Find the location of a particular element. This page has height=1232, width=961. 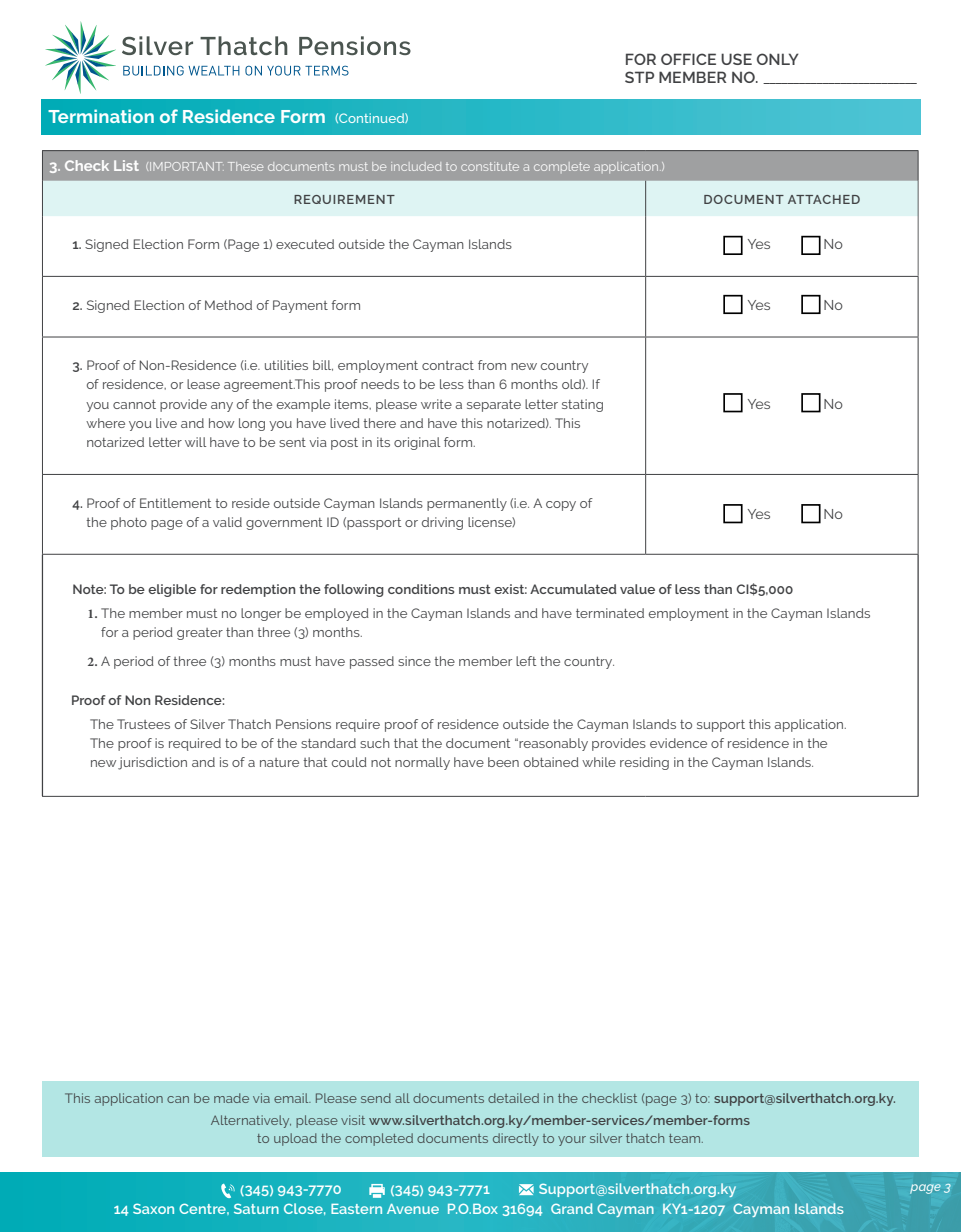

evidence is located at coordinates (678, 743).
